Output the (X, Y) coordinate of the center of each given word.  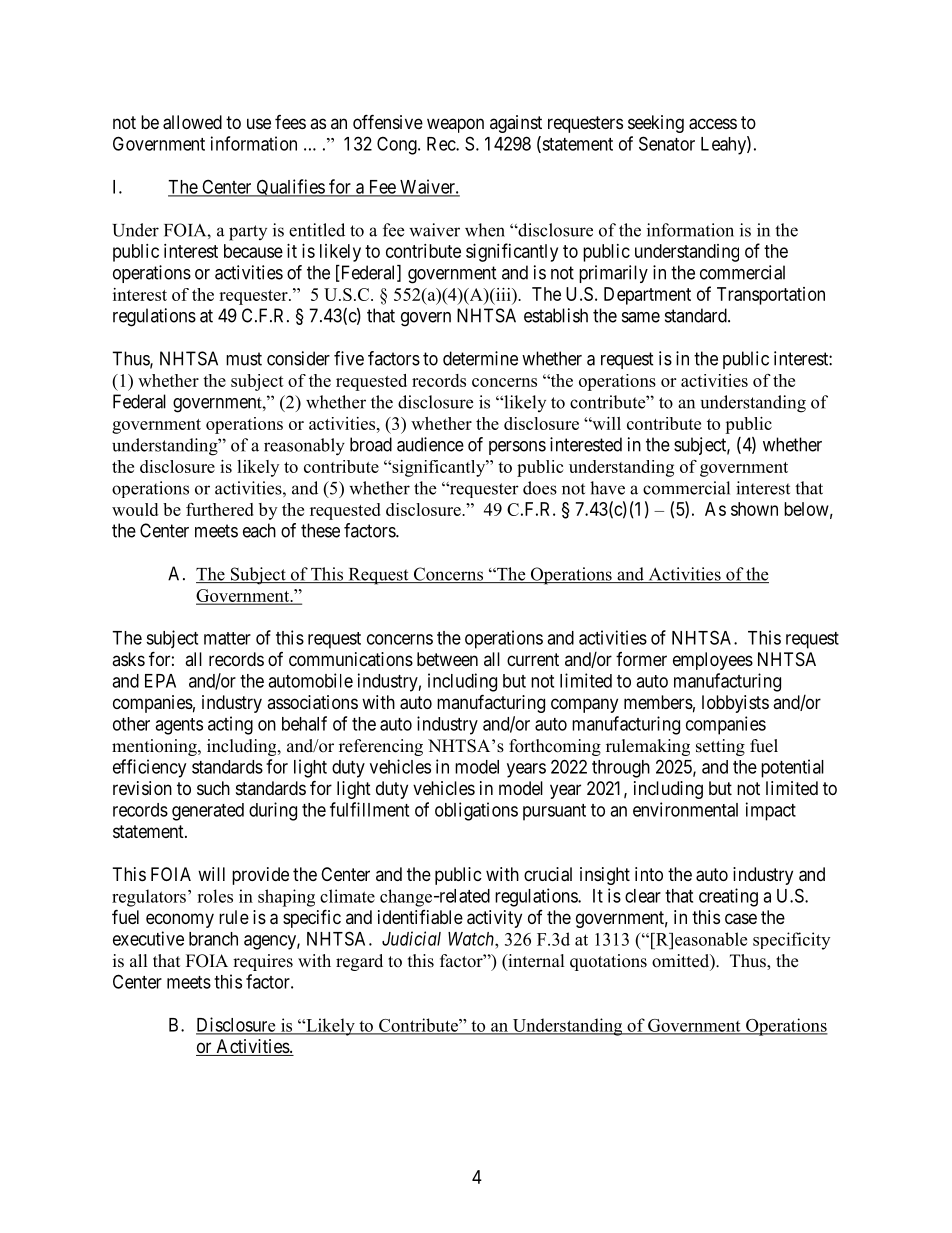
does (540, 488)
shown (754, 509)
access (713, 124)
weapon (455, 125)
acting (230, 725)
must (244, 359)
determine (480, 358)
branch (213, 939)
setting (720, 747)
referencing (381, 747)
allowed (192, 122)
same (641, 317)
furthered (220, 509)
